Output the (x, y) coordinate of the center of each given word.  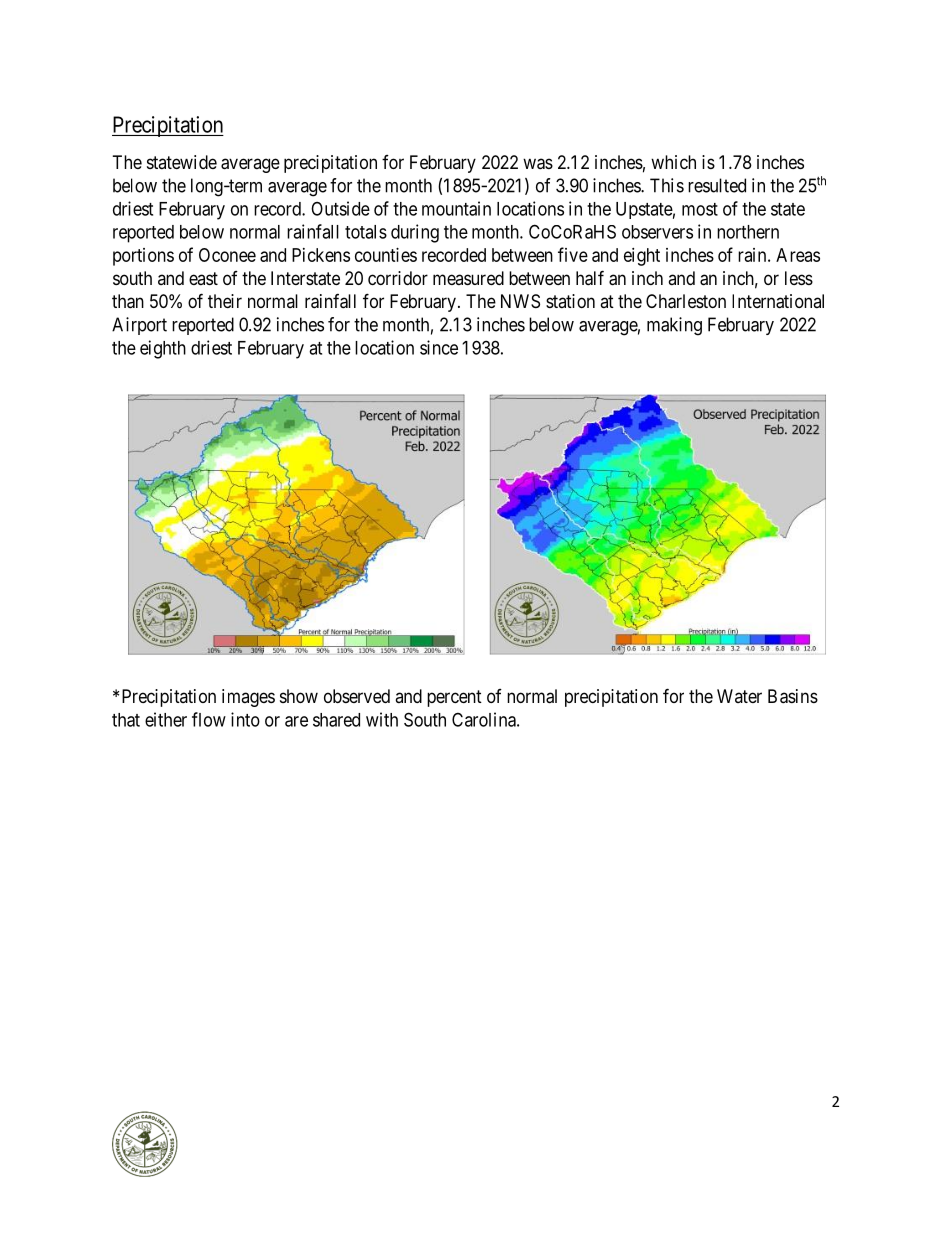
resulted (717, 185)
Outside (340, 208)
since (439, 347)
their (225, 301)
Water (739, 696)
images (248, 698)
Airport (139, 326)
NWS (520, 301)
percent (454, 698)
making (674, 326)
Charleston (686, 301)
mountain (456, 208)
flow (209, 719)
